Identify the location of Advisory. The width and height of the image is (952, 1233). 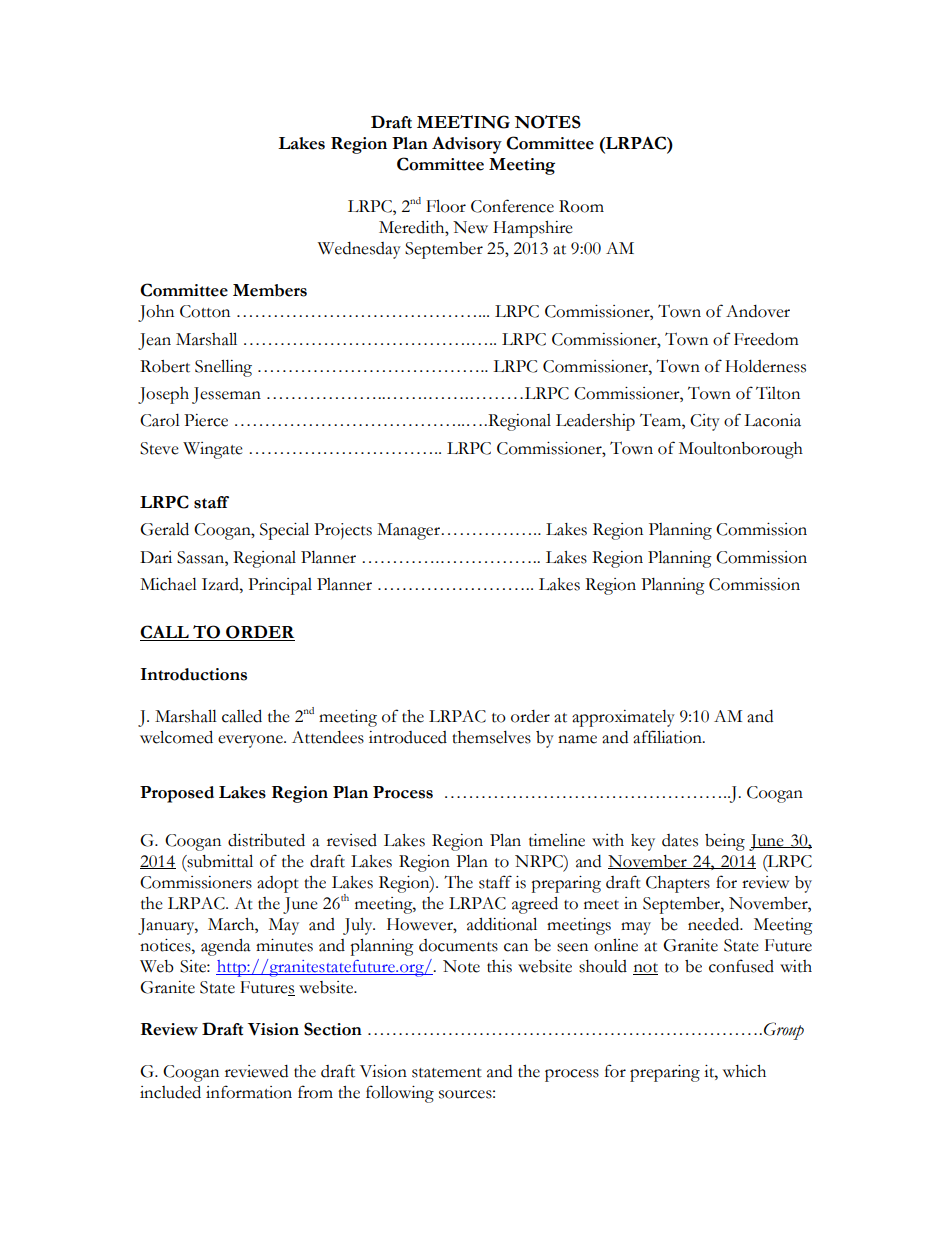
(467, 145).
